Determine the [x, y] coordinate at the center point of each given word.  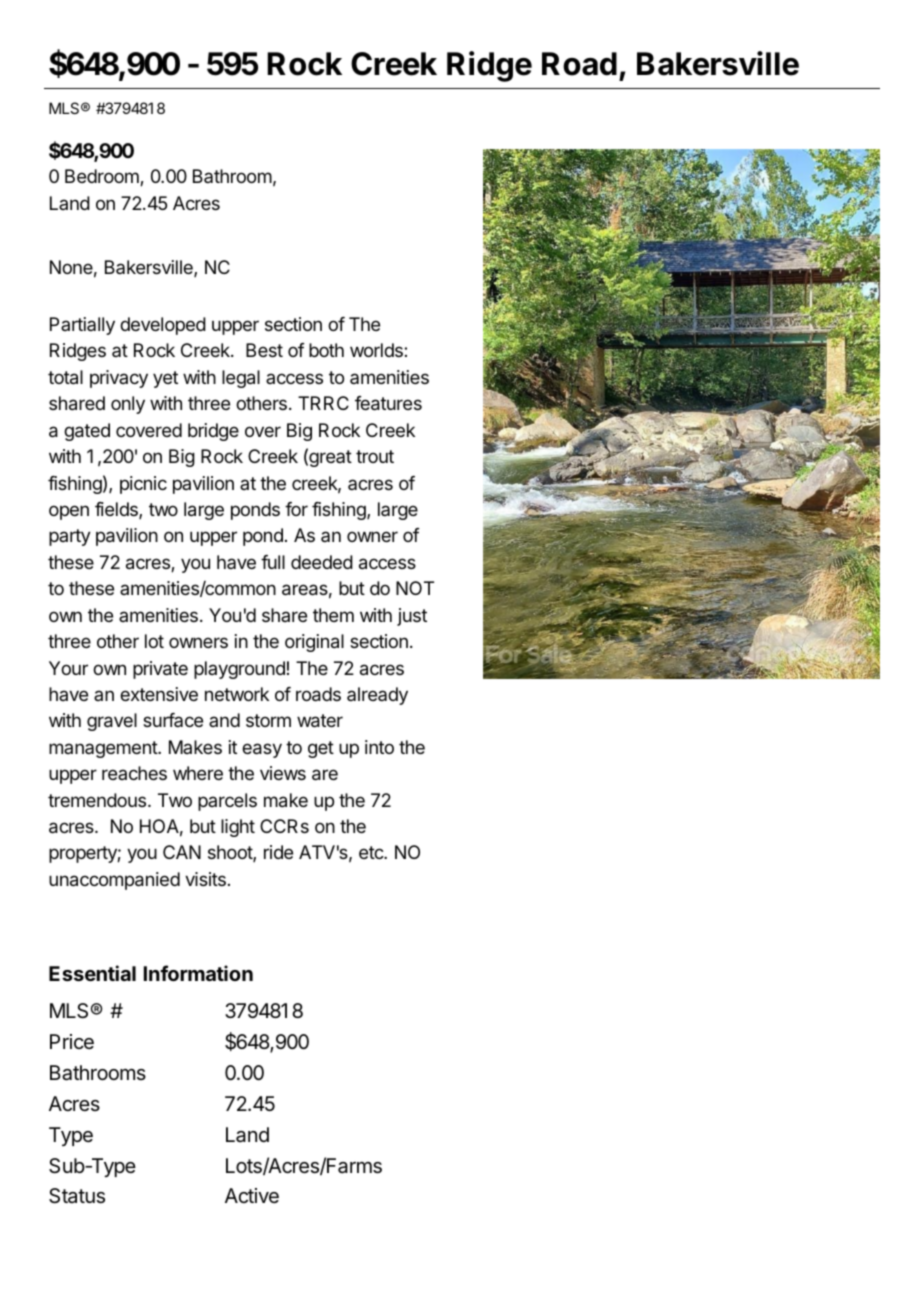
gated [87, 432]
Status [77, 1196]
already [377, 696]
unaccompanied [114, 881]
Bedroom [103, 177]
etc [372, 852]
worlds [377, 350]
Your [68, 668]
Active [252, 1195]
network [237, 694]
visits [205, 879]
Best [264, 350]
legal [241, 379]
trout [375, 456]
